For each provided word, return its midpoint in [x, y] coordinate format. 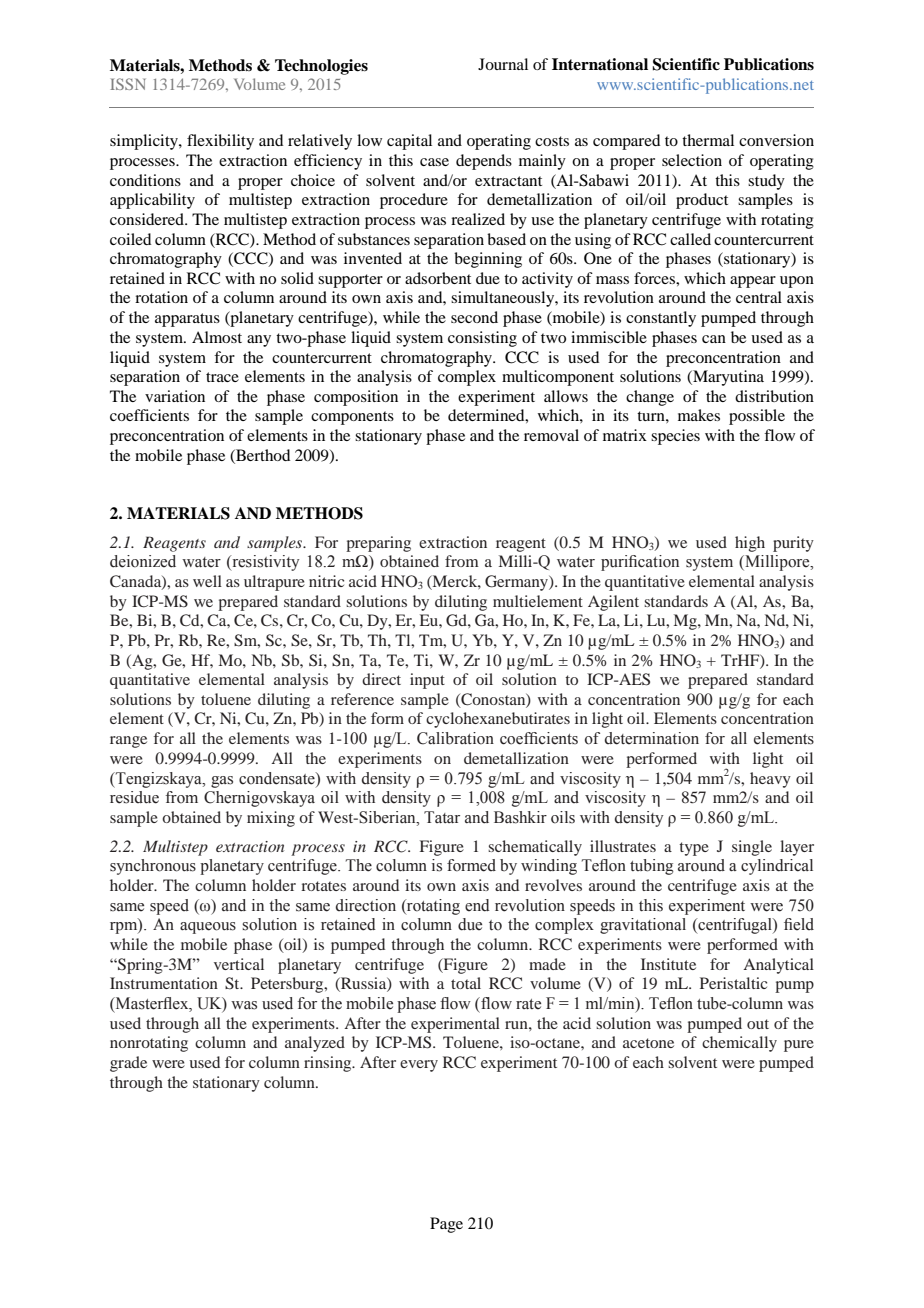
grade [128, 1064]
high [750, 544]
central [759, 297]
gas [222, 782]
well [207, 581]
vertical [239, 964]
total [466, 983]
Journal [503, 64]
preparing [378, 544]
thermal [708, 140]
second [474, 317]
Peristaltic [733, 983]
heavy [770, 780]
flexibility [220, 142]
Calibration [455, 738]
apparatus [187, 320]
